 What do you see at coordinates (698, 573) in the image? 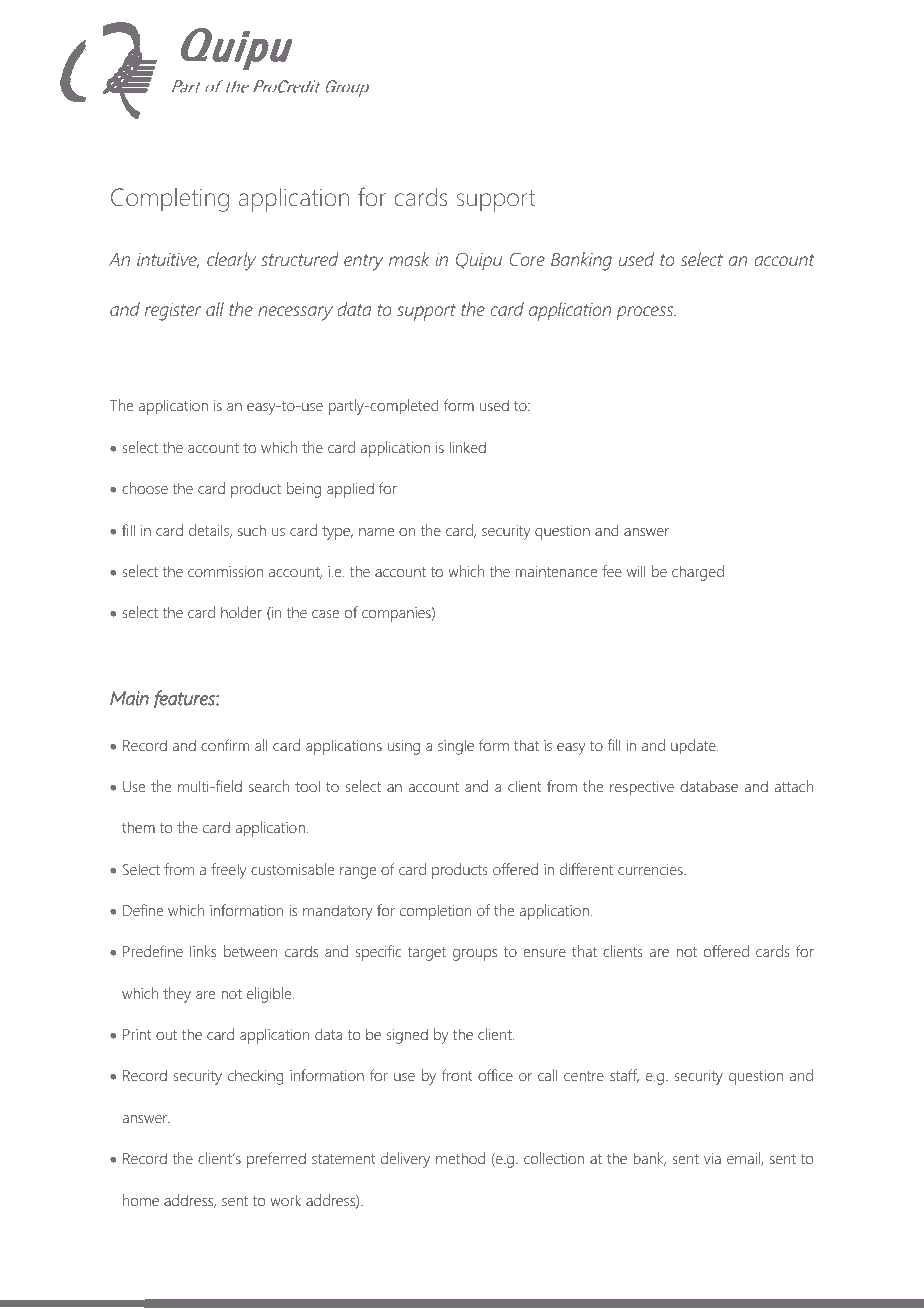
I see `charged` at bounding box center [698, 573].
